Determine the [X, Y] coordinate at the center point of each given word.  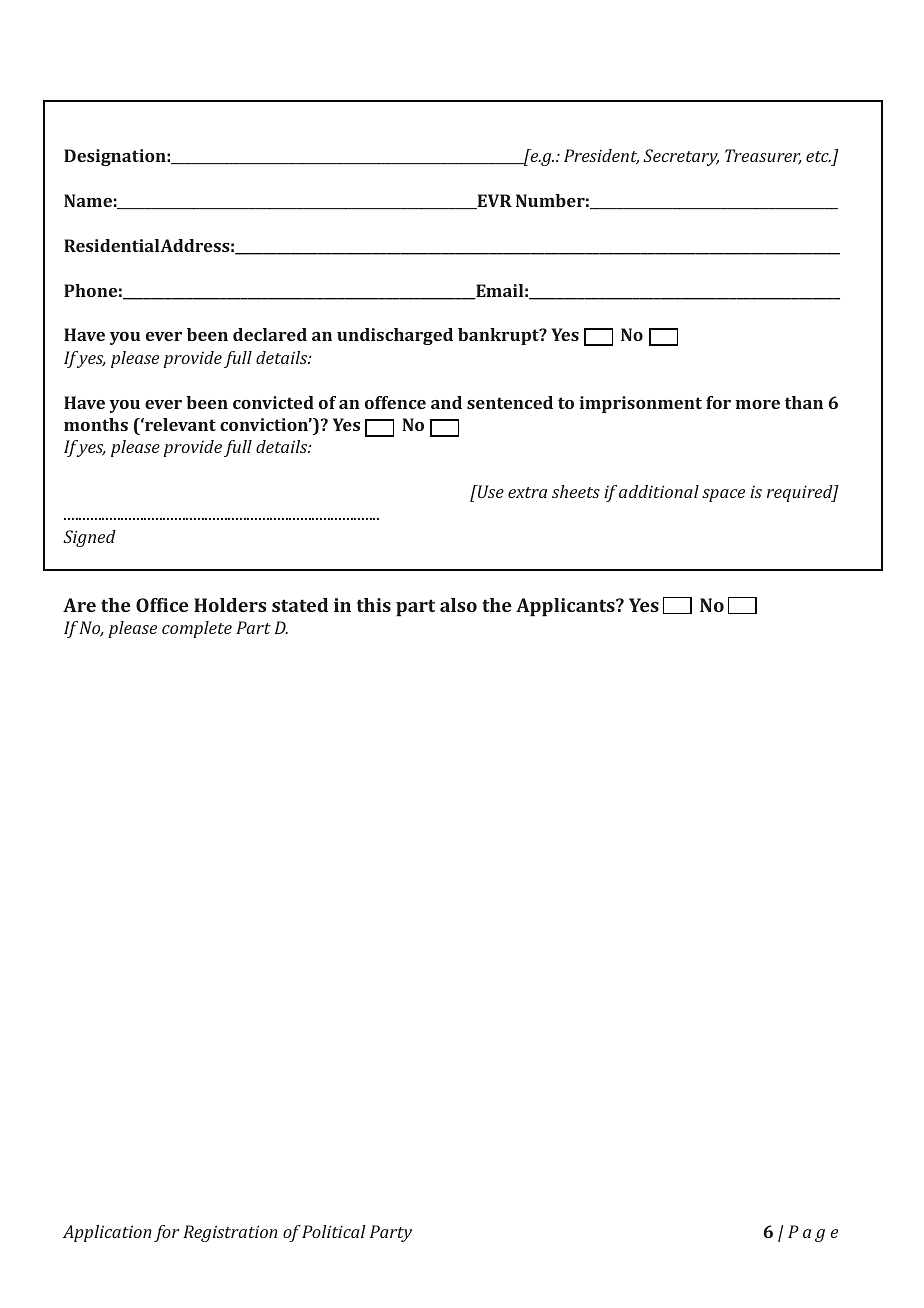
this [374, 605]
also [458, 605]
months [96, 424]
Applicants [566, 607]
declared [270, 334]
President [601, 157]
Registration [230, 1233]
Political [334, 1231]
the [497, 605]
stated [300, 605]
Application [107, 1233]
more [758, 404]
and [446, 402]
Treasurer [763, 157]
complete [197, 629]
